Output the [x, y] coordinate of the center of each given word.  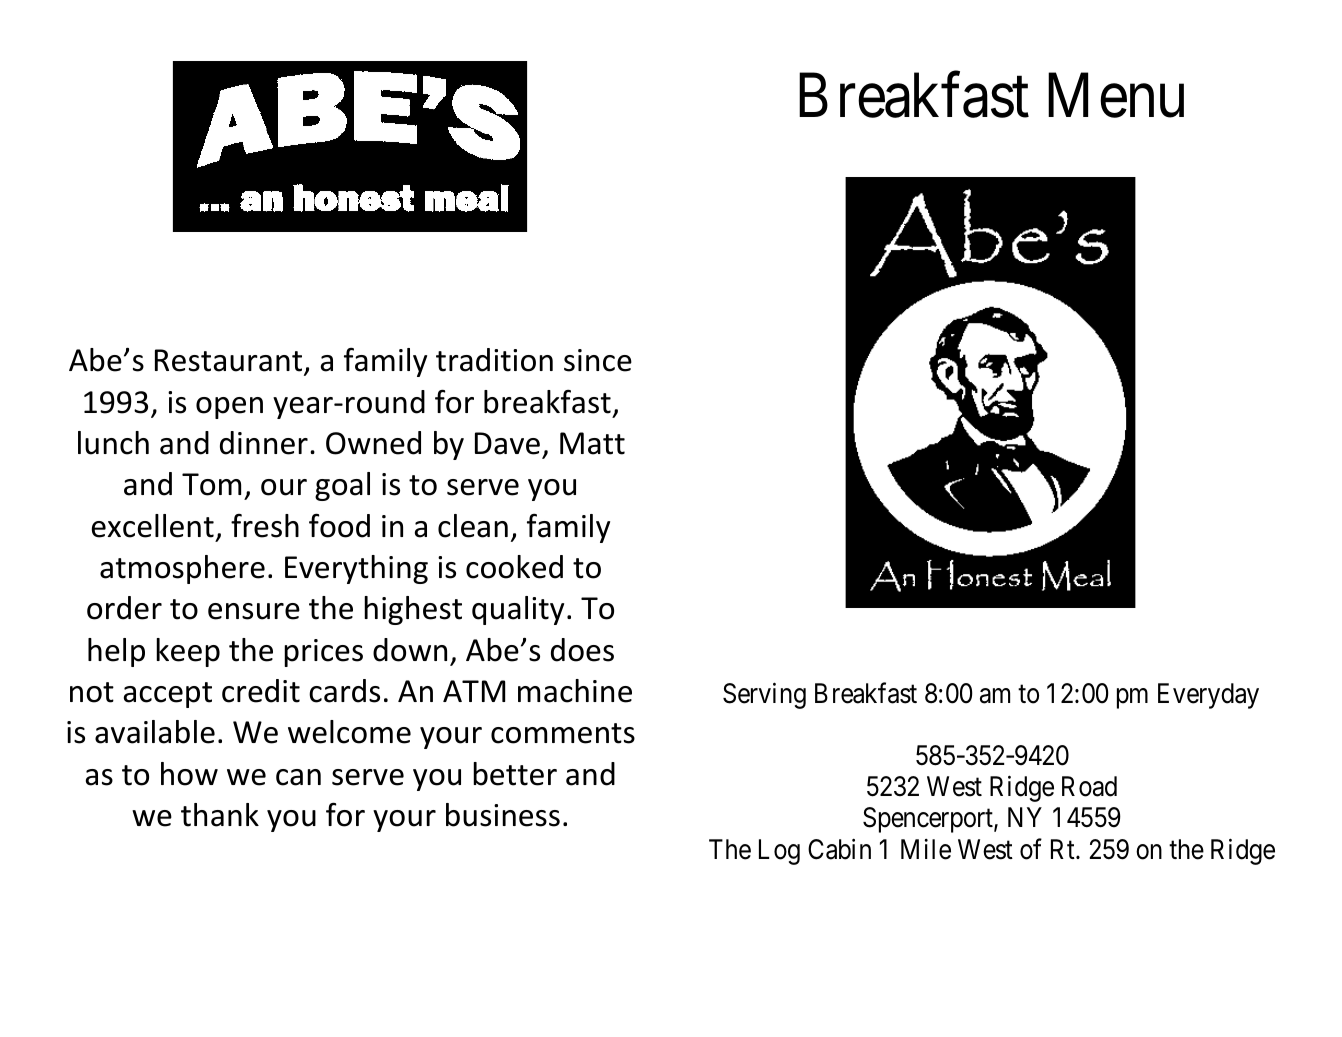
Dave [507, 443]
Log [779, 852]
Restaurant [230, 361]
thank [220, 815]
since [598, 360]
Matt [592, 443]
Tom [211, 484]
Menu [1116, 96]
